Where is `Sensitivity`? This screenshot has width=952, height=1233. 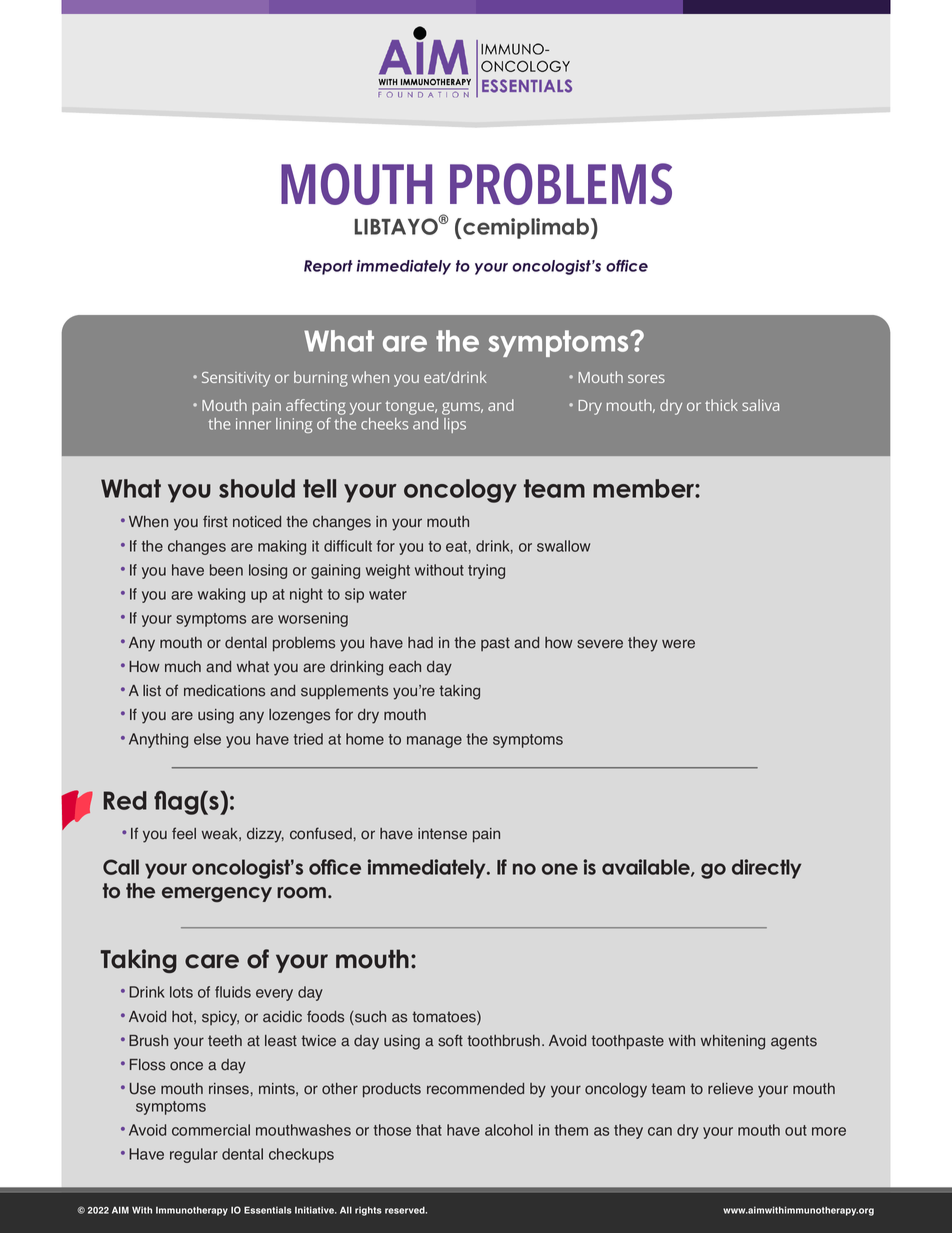
Sensitivity is located at coordinates (236, 379).
